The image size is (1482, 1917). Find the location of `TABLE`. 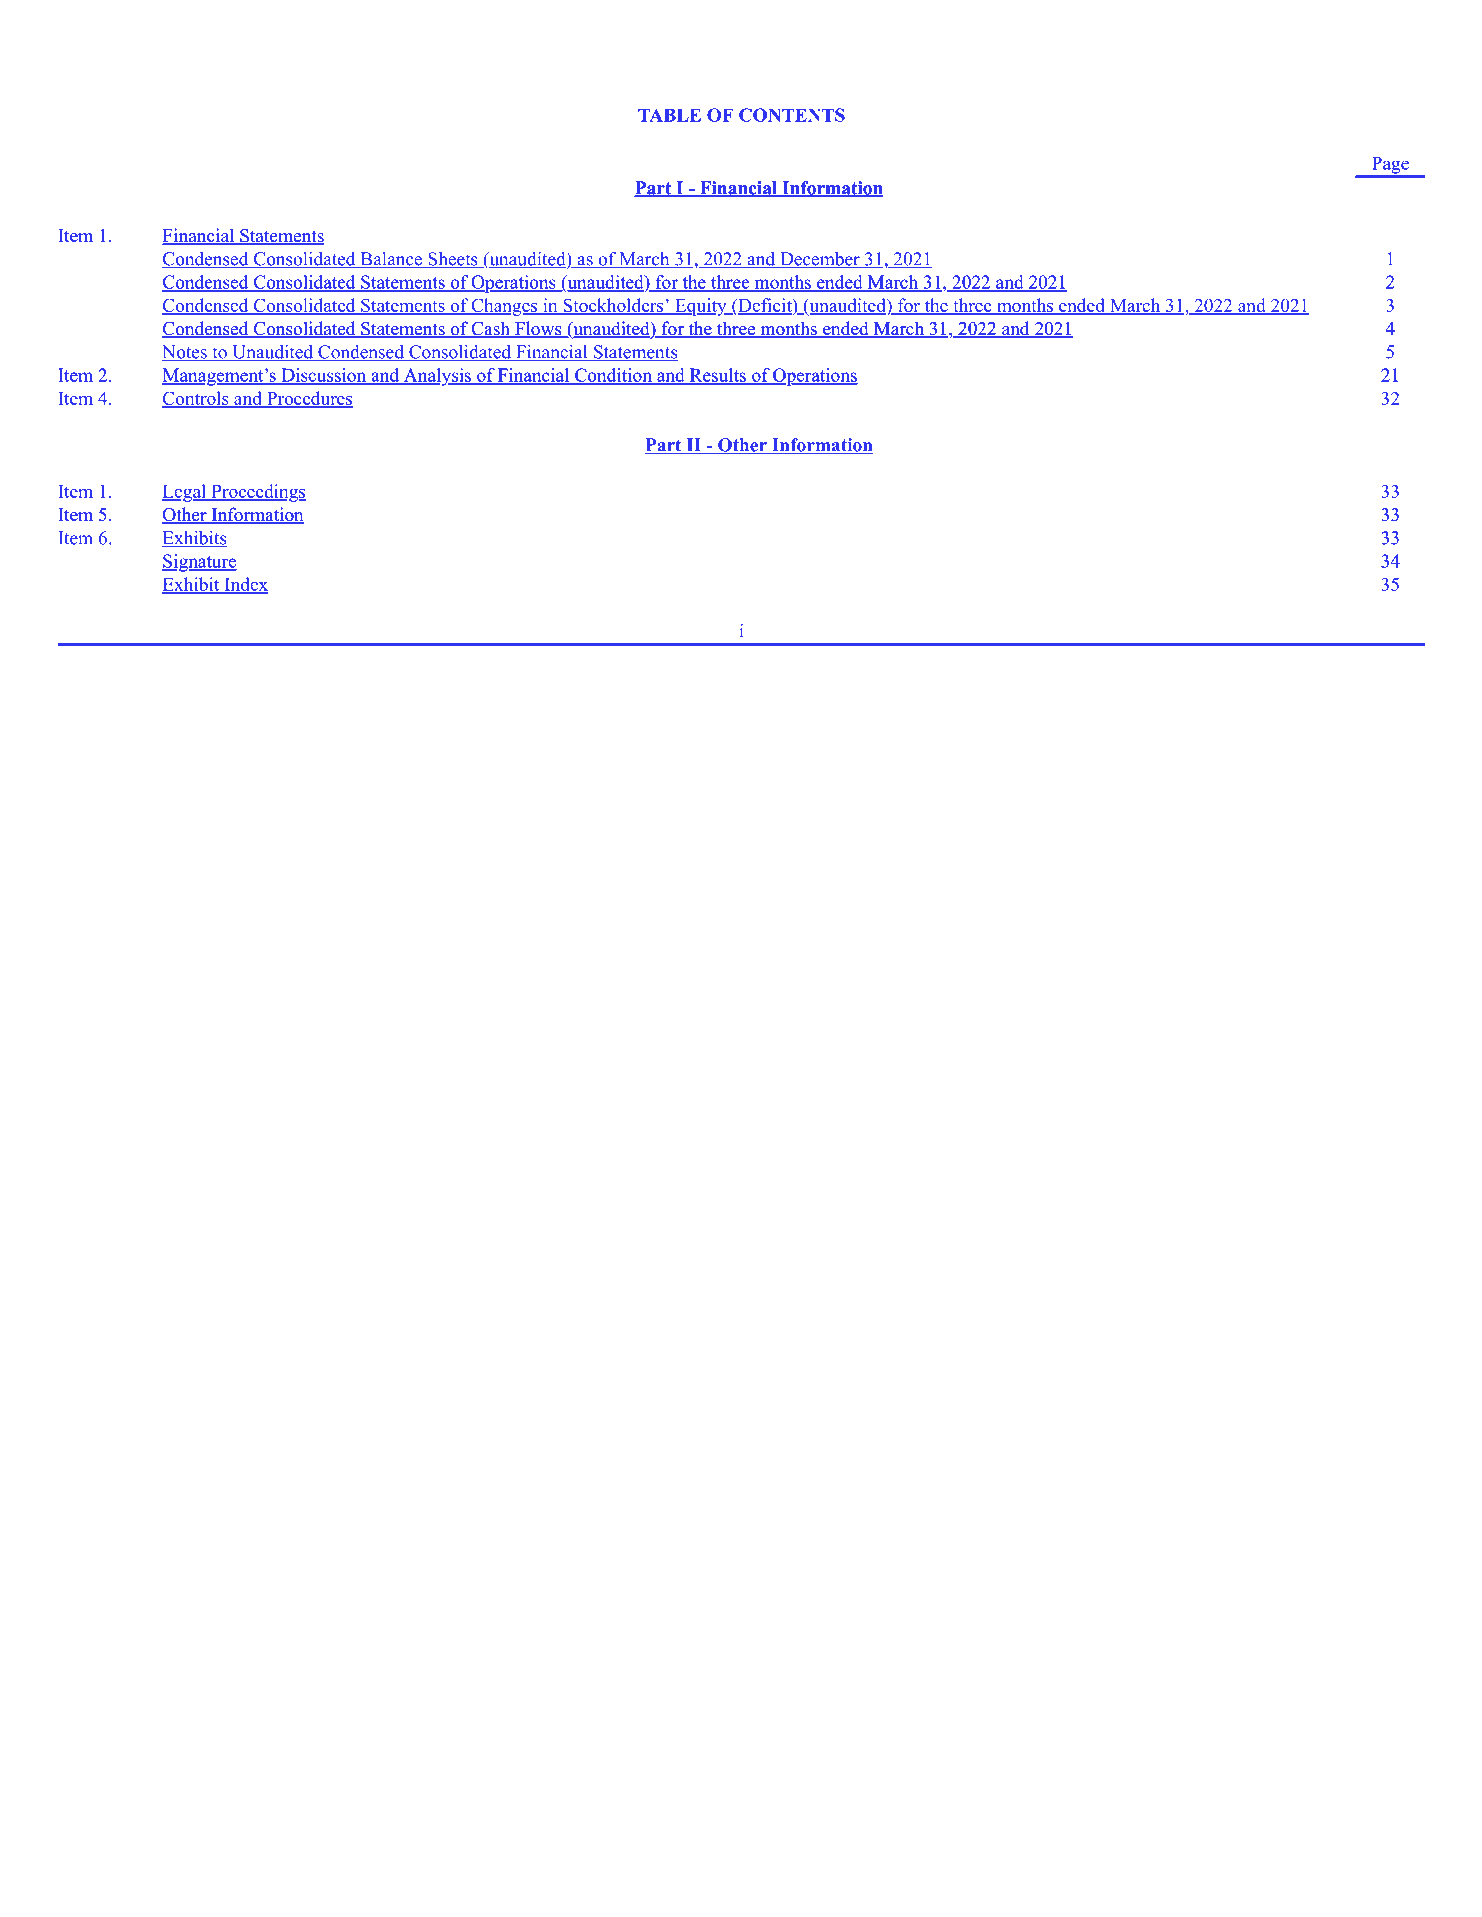

TABLE is located at coordinates (669, 115).
